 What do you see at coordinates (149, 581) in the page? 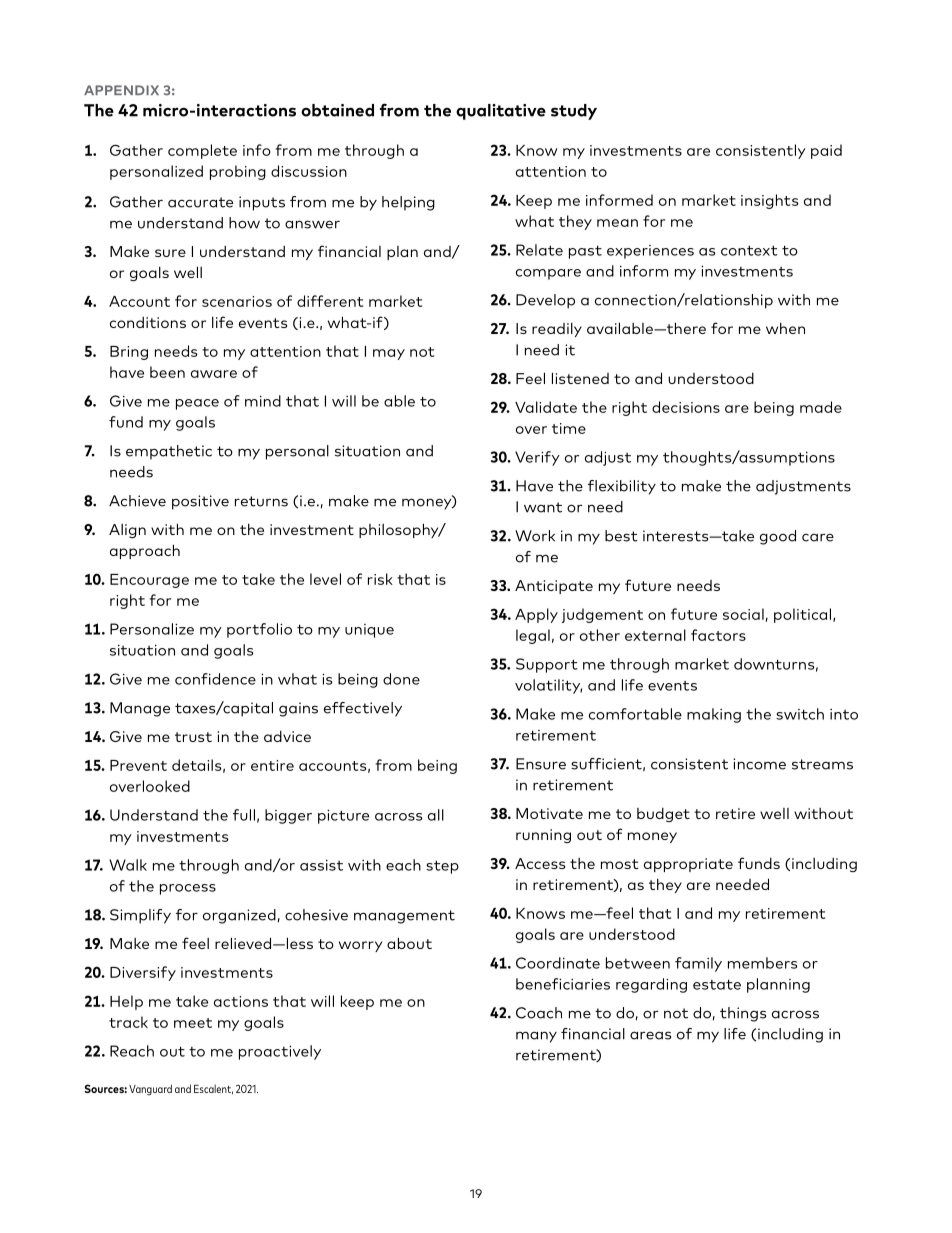
I see `Encourage` at bounding box center [149, 581].
